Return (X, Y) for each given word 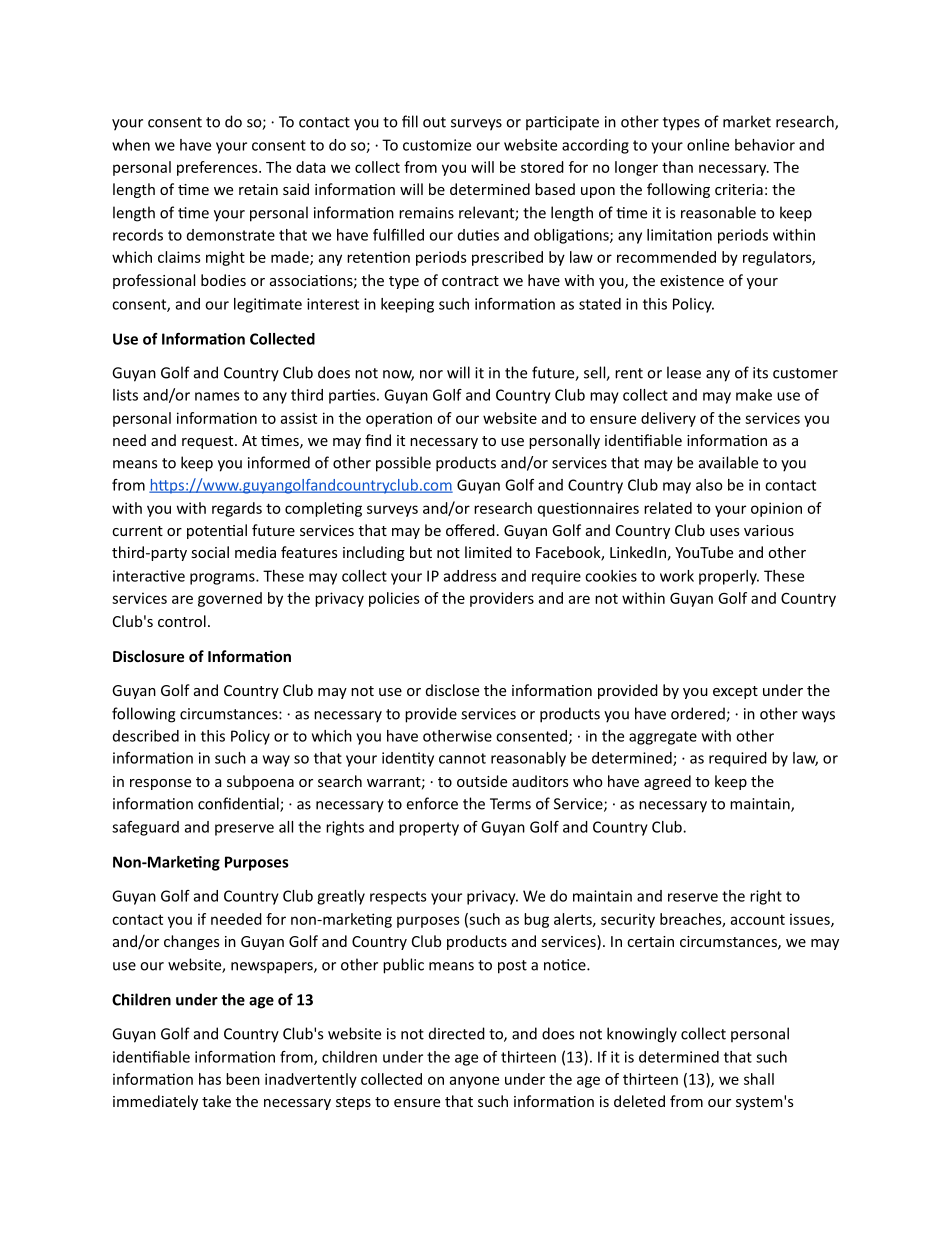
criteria (739, 189)
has (210, 1079)
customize (437, 145)
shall (759, 1079)
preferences (218, 168)
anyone (474, 1082)
